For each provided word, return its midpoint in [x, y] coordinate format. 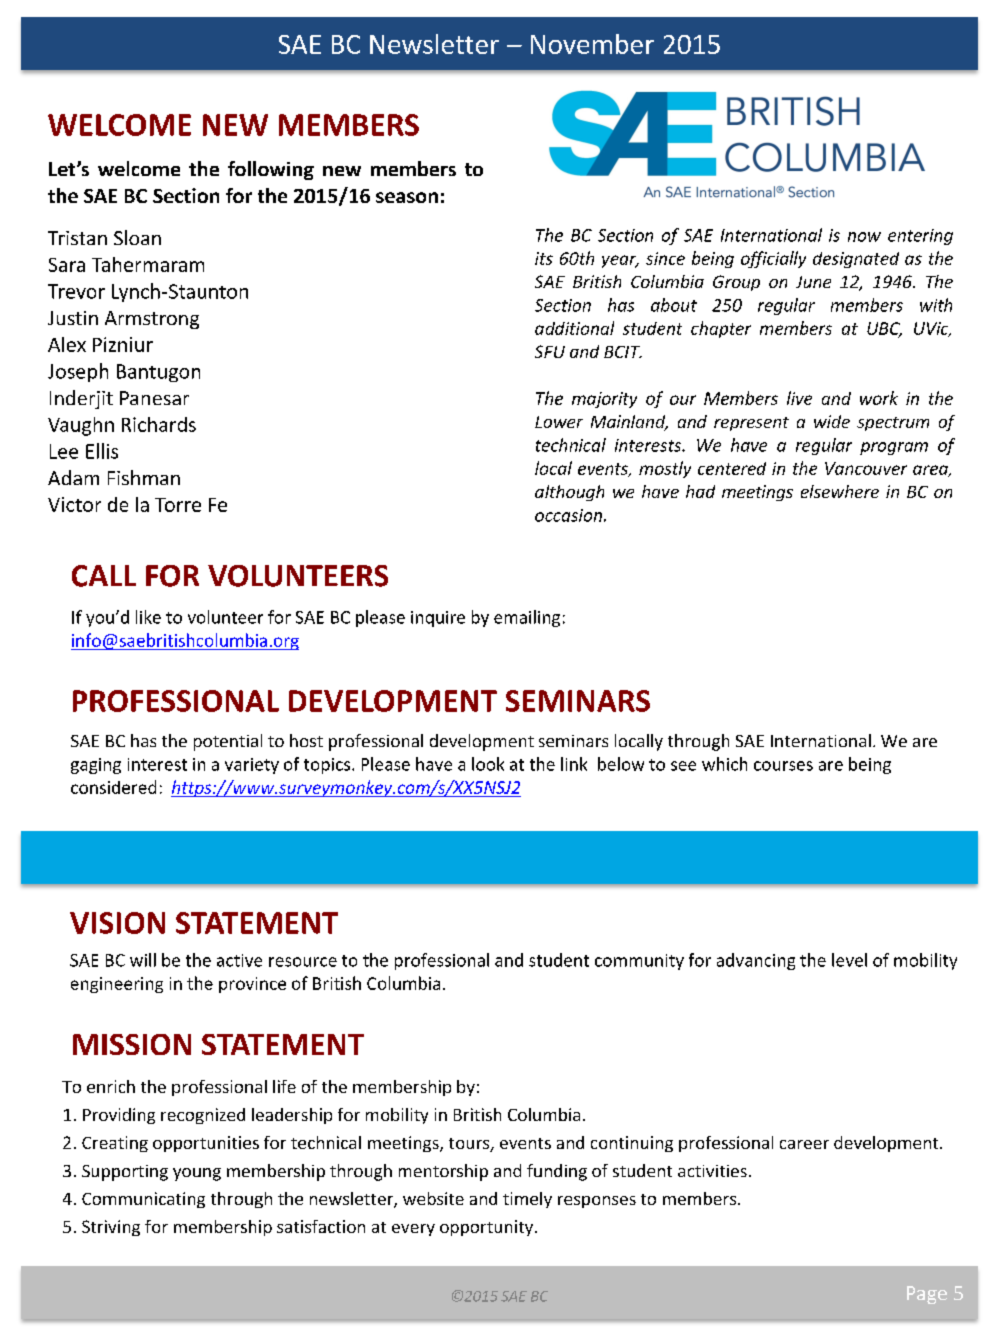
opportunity [488, 1228]
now [864, 237]
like [148, 617]
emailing [527, 618]
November [592, 44]
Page [927, 1295]
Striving [111, 1228]
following [271, 170]
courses [783, 766]
